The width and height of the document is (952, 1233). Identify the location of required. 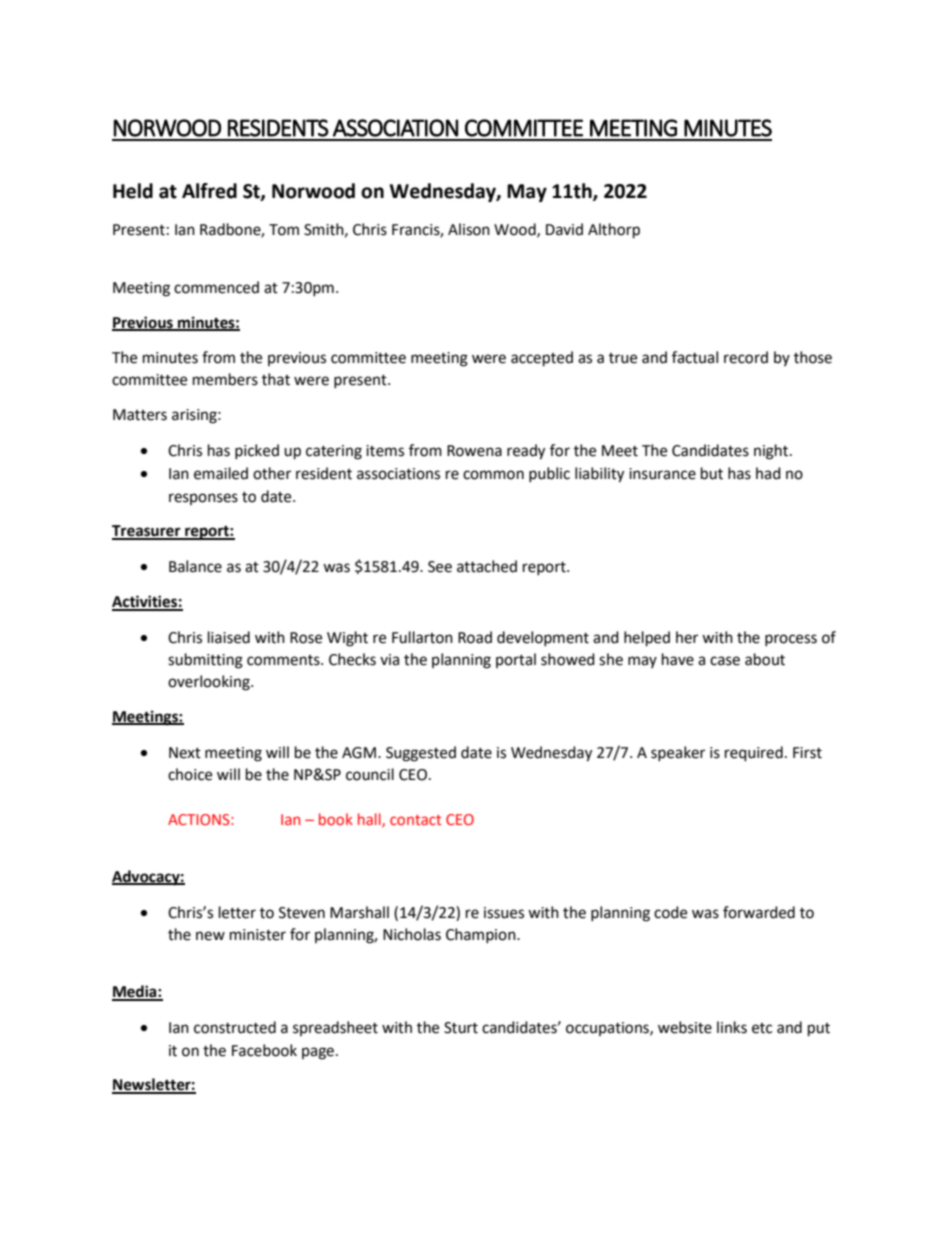
(754, 754).
